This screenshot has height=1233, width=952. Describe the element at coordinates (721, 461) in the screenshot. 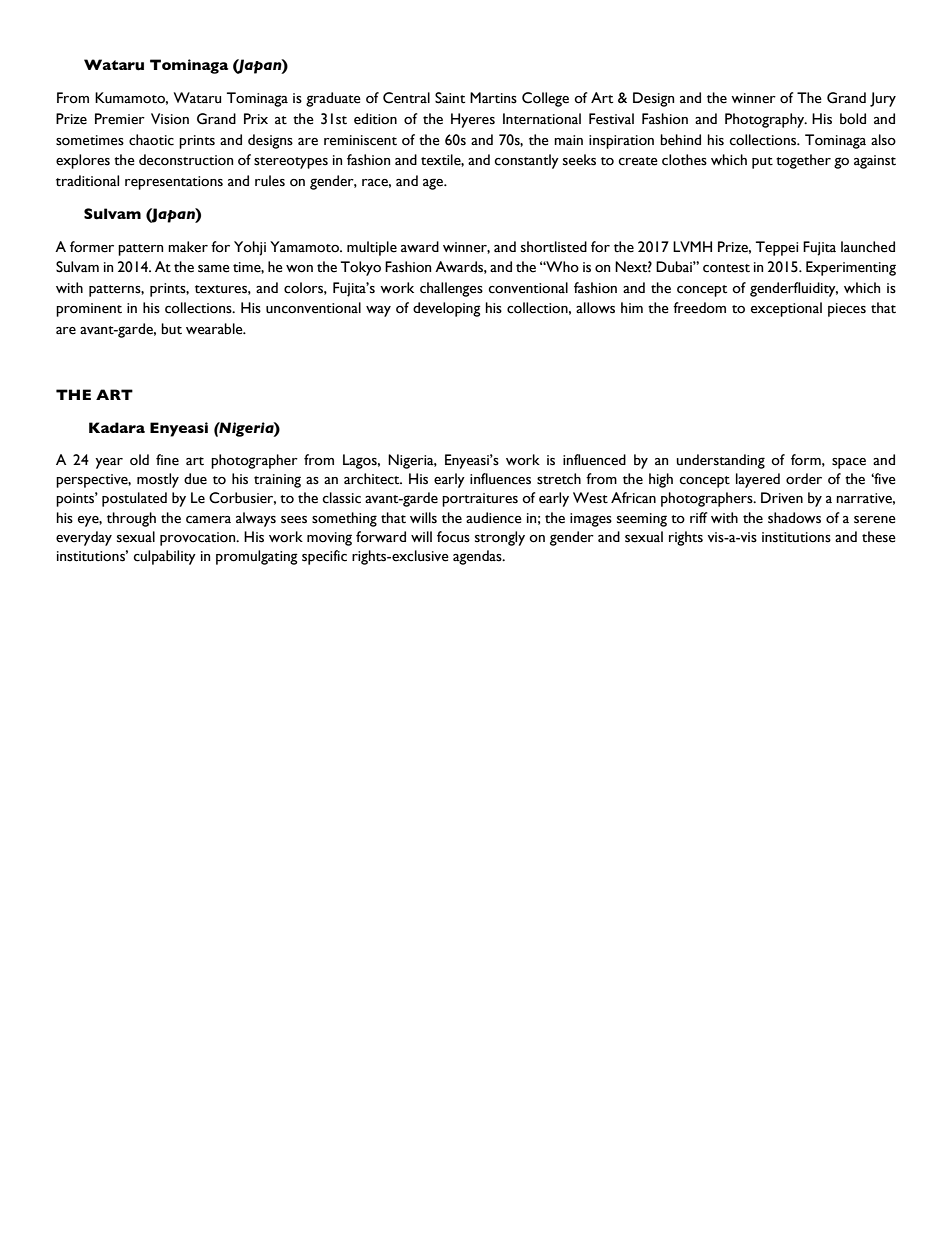

I see `understanding` at that location.
